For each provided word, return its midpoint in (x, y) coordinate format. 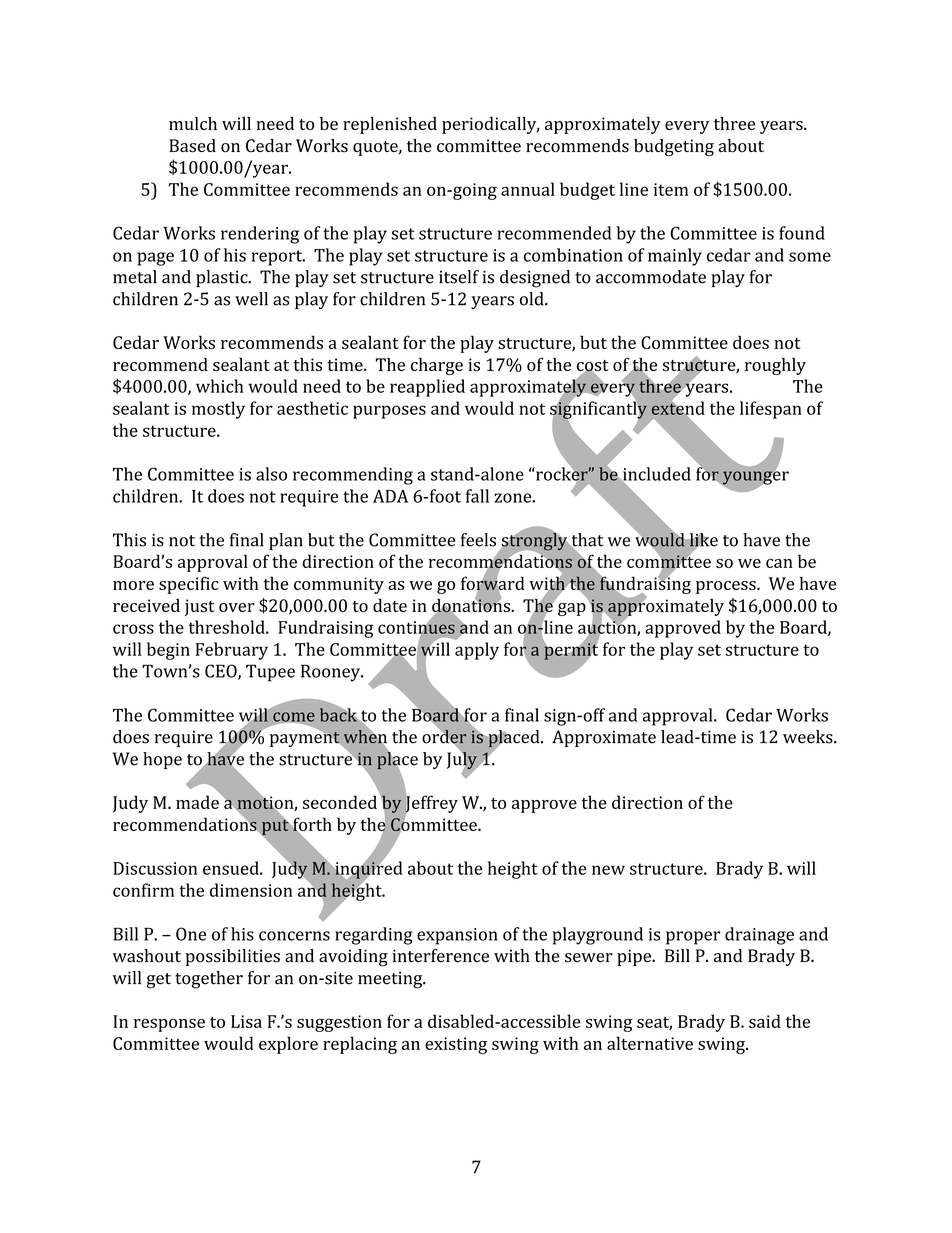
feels (478, 540)
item (671, 189)
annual (528, 189)
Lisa (246, 1021)
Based (192, 146)
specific (189, 585)
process (727, 587)
